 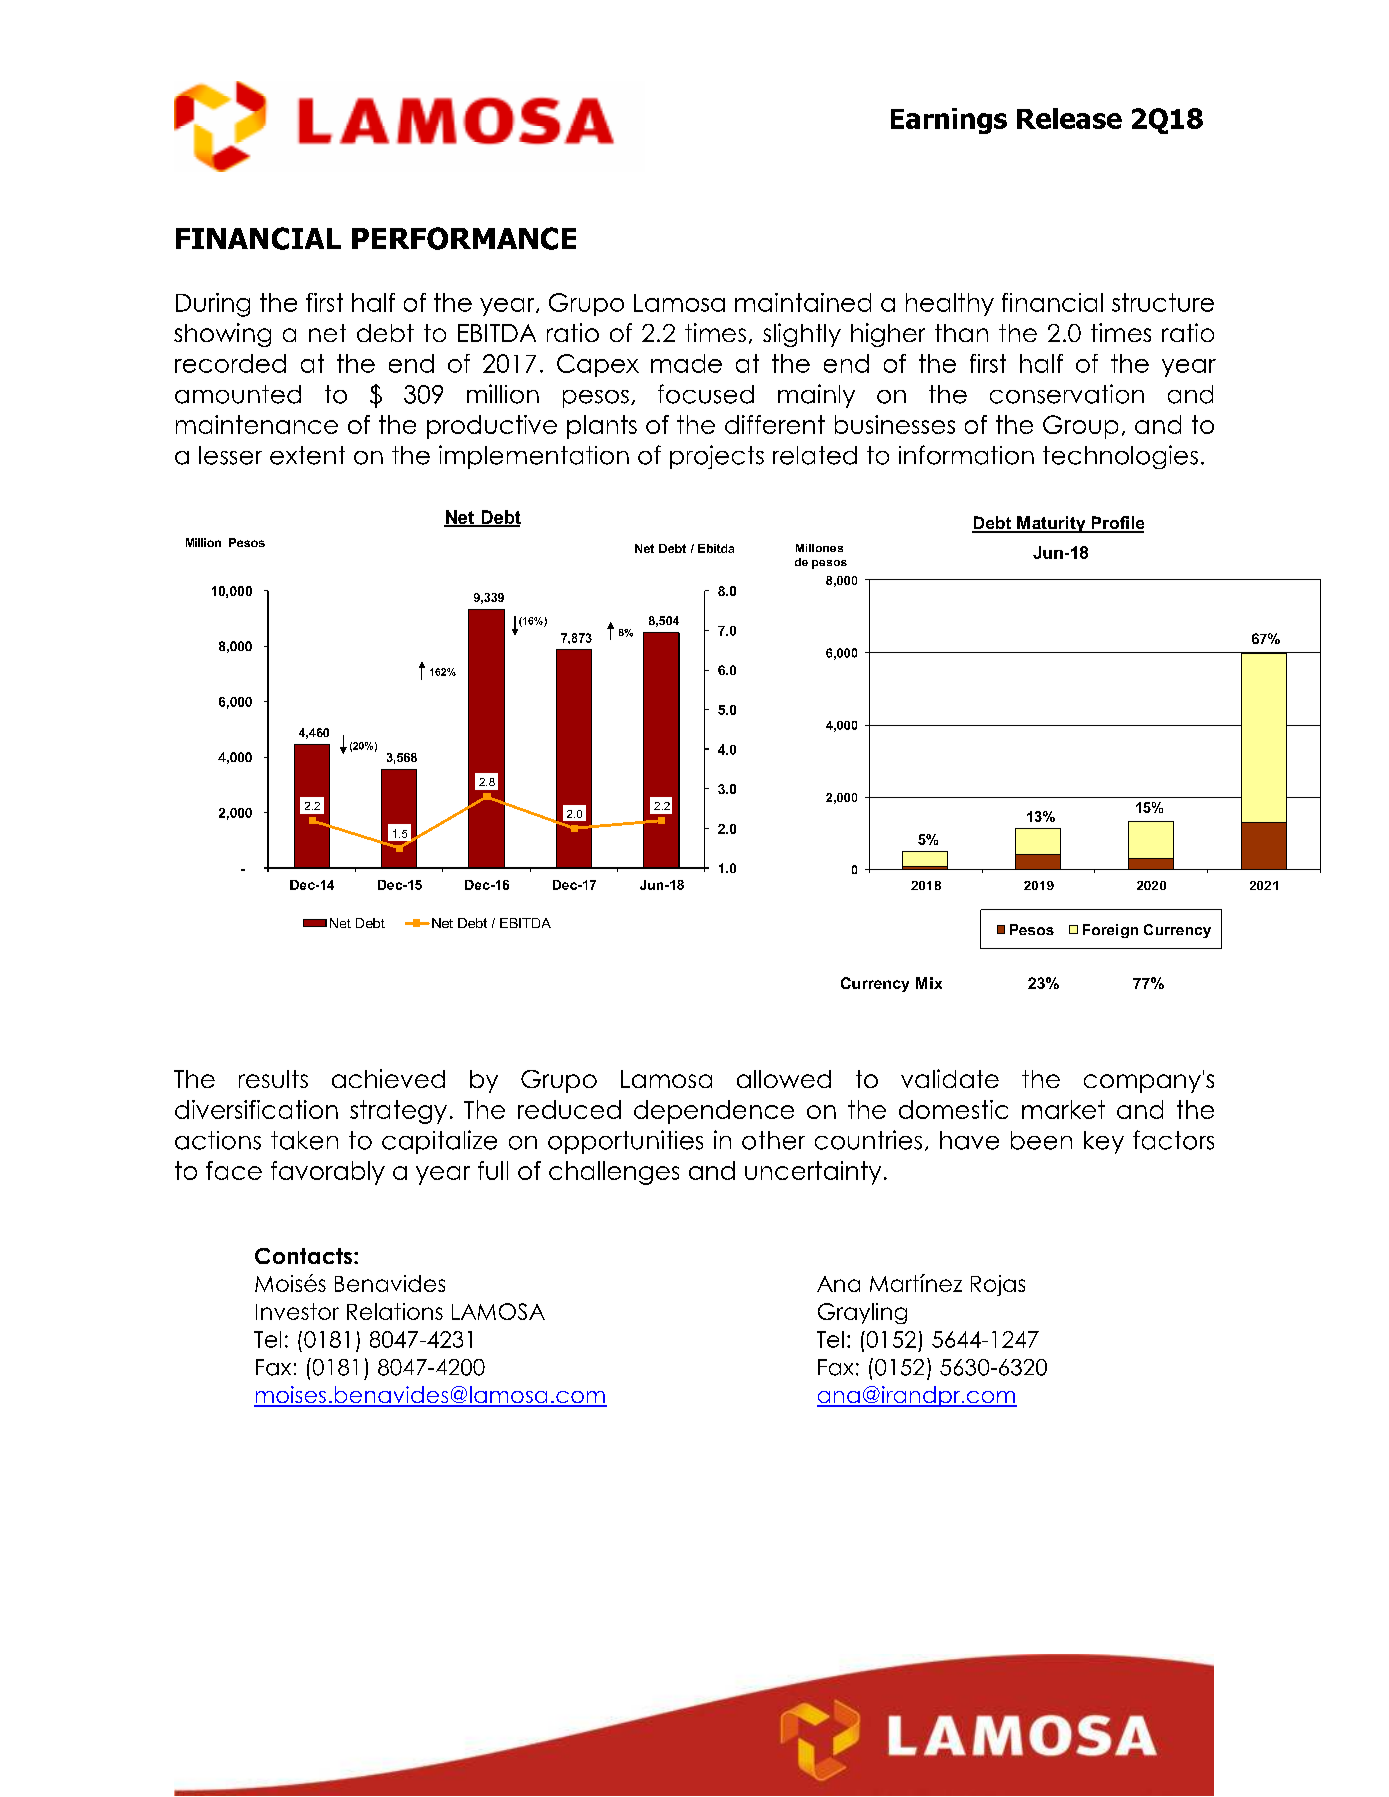 I want to click on projects, so click(x=717, y=457).
